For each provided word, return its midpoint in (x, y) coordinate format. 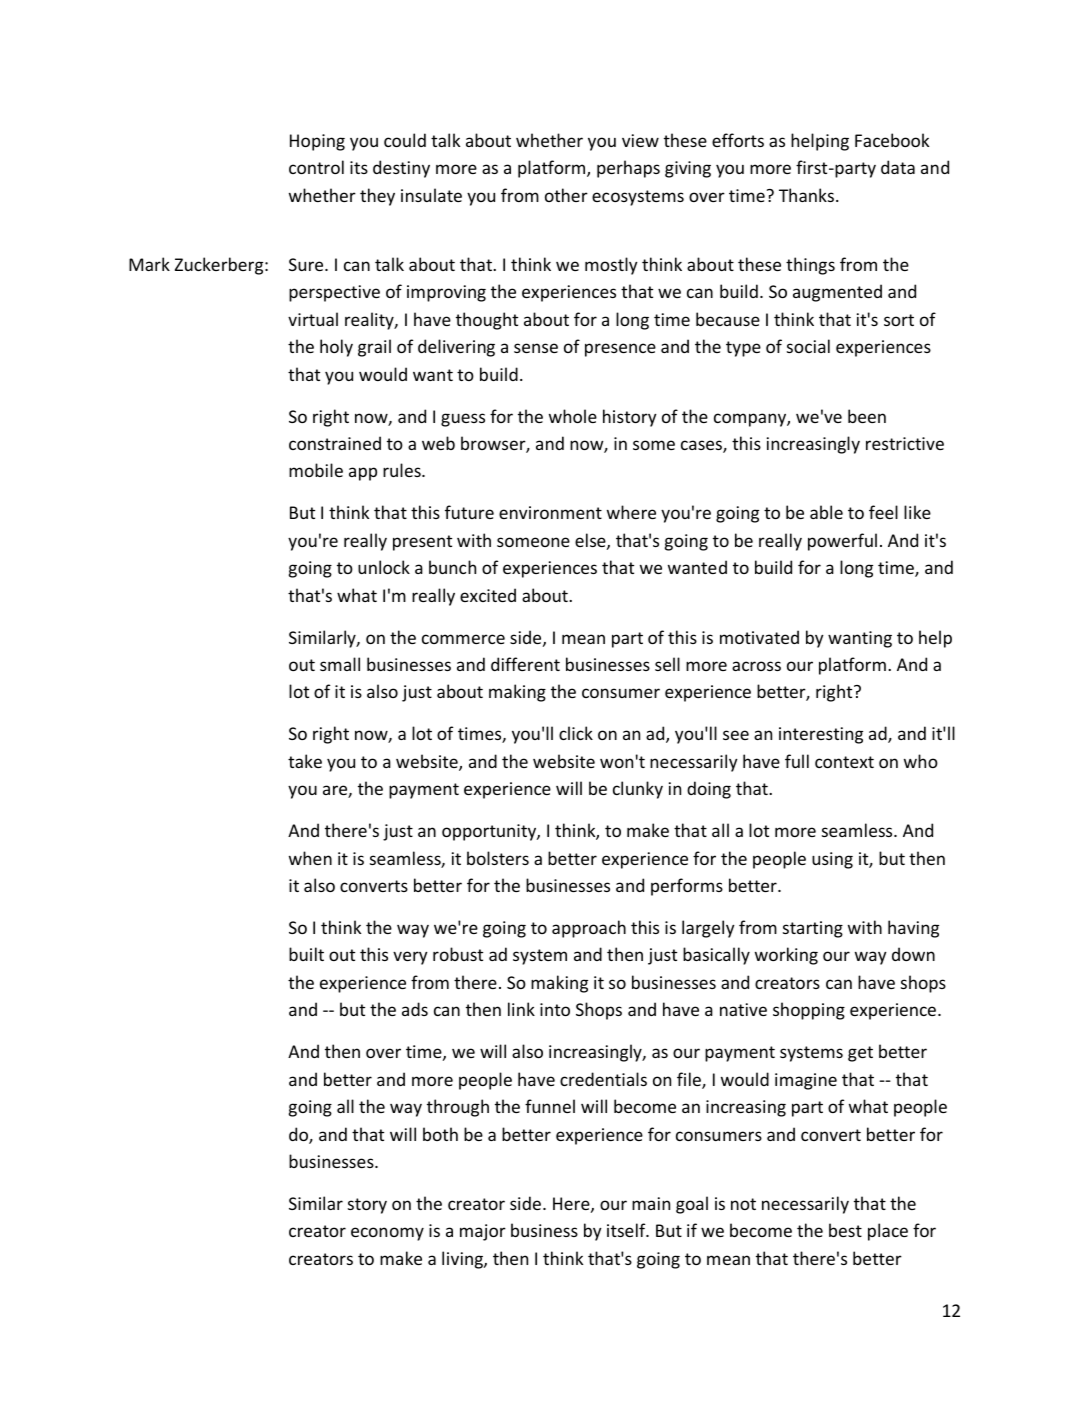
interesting (821, 735)
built (306, 954)
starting (813, 929)
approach (589, 929)
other (566, 195)
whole (573, 416)
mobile (316, 470)
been (867, 416)
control (316, 167)
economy (387, 1234)
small (340, 664)
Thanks (806, 195)
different (525, 664)
